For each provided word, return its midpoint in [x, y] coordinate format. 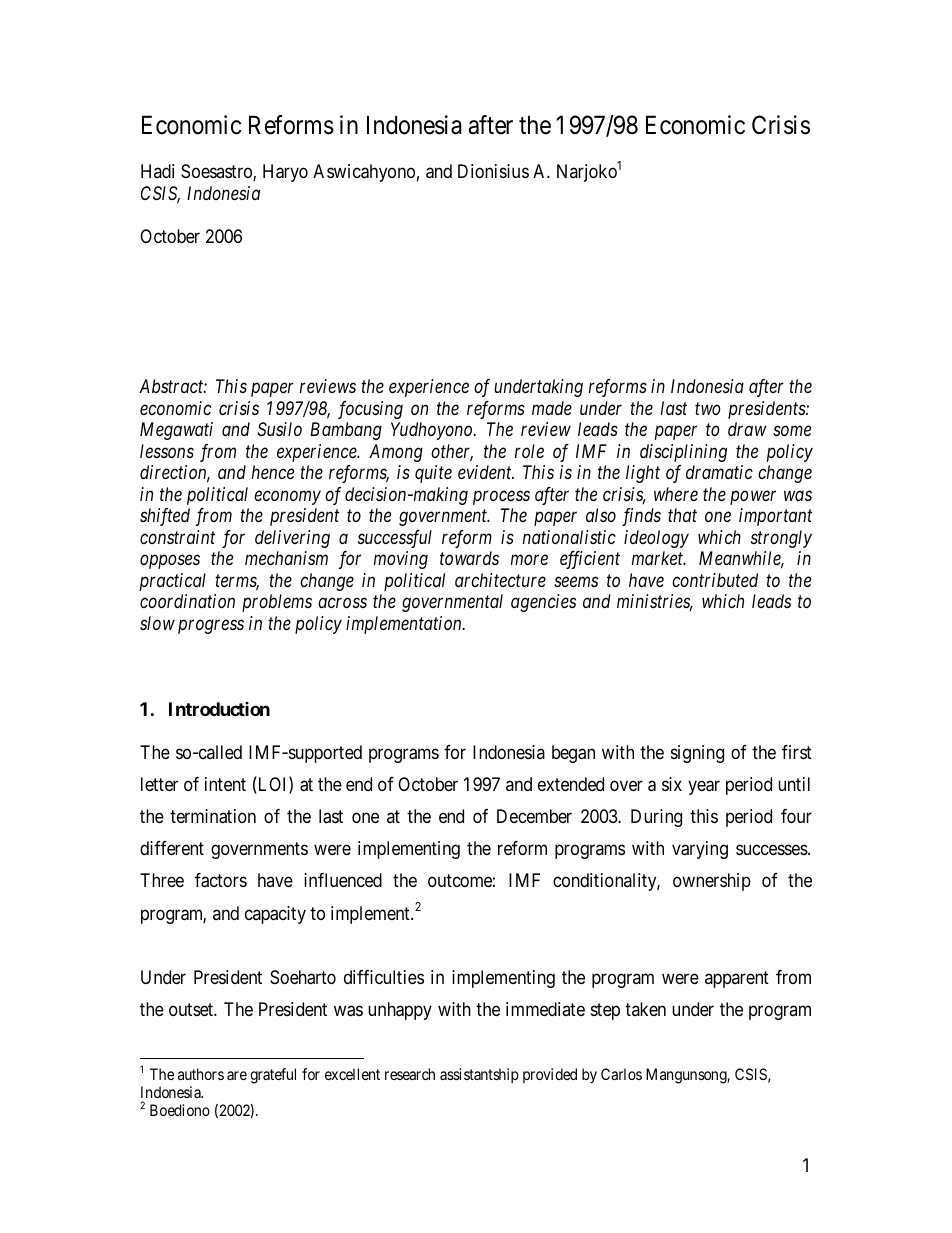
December [534, 816]
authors [201, 1074]
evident [486, 472]
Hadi [157, 171]
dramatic [719, 472]
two [708, 409]
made [552, 408]
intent [225, 784]
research [410, 1074]
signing [697, 754]
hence [273, 472]
